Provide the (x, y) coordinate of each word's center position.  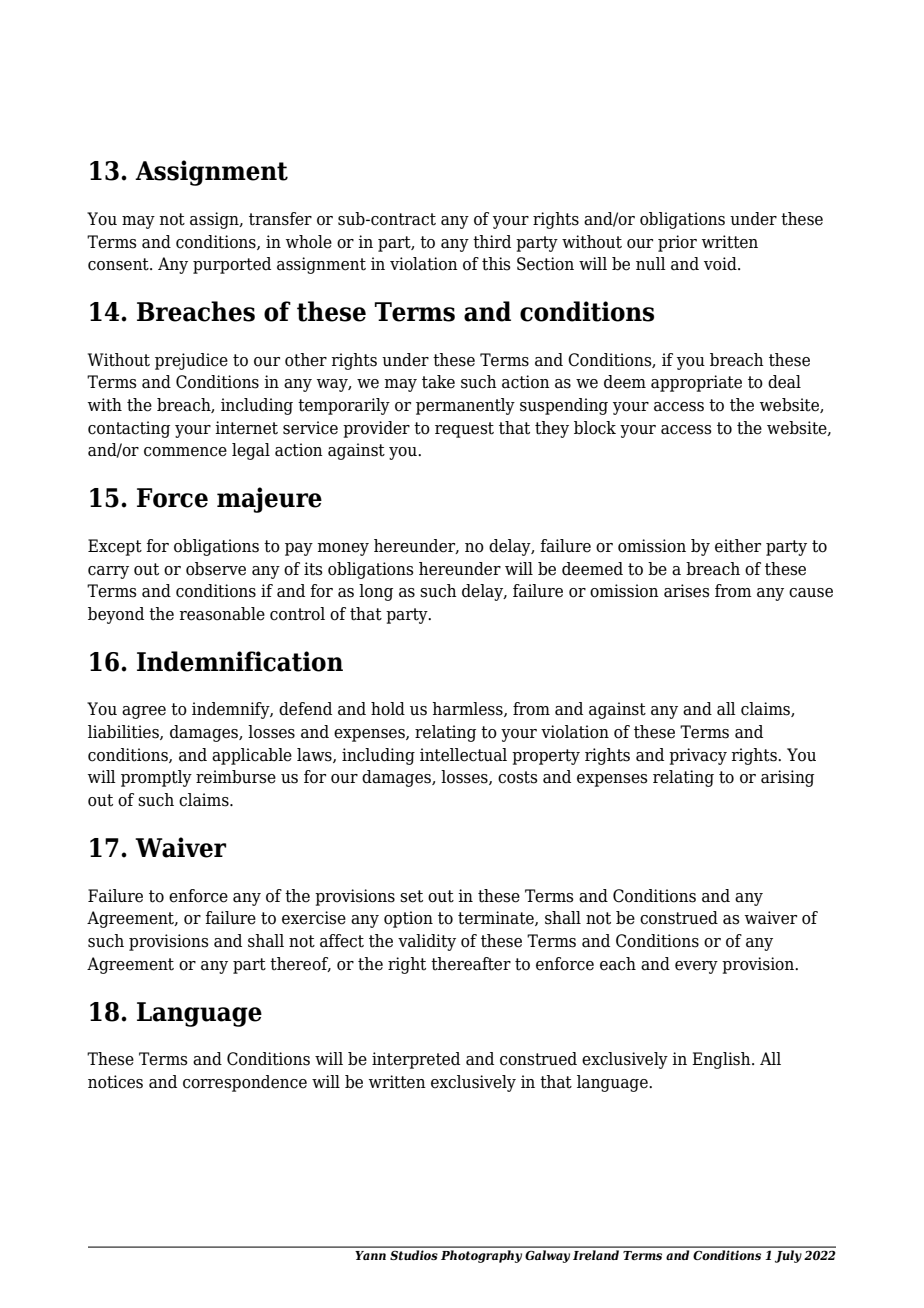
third (492, 242)
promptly (156, 778)
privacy (698, 756)
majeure (269, 500)
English (722, 1060)
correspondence (245, 1083)
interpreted (416, 1060)
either (738, 546)
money (343, 549)
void (721, 264)
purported (232, 265)
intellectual (463, 755)
